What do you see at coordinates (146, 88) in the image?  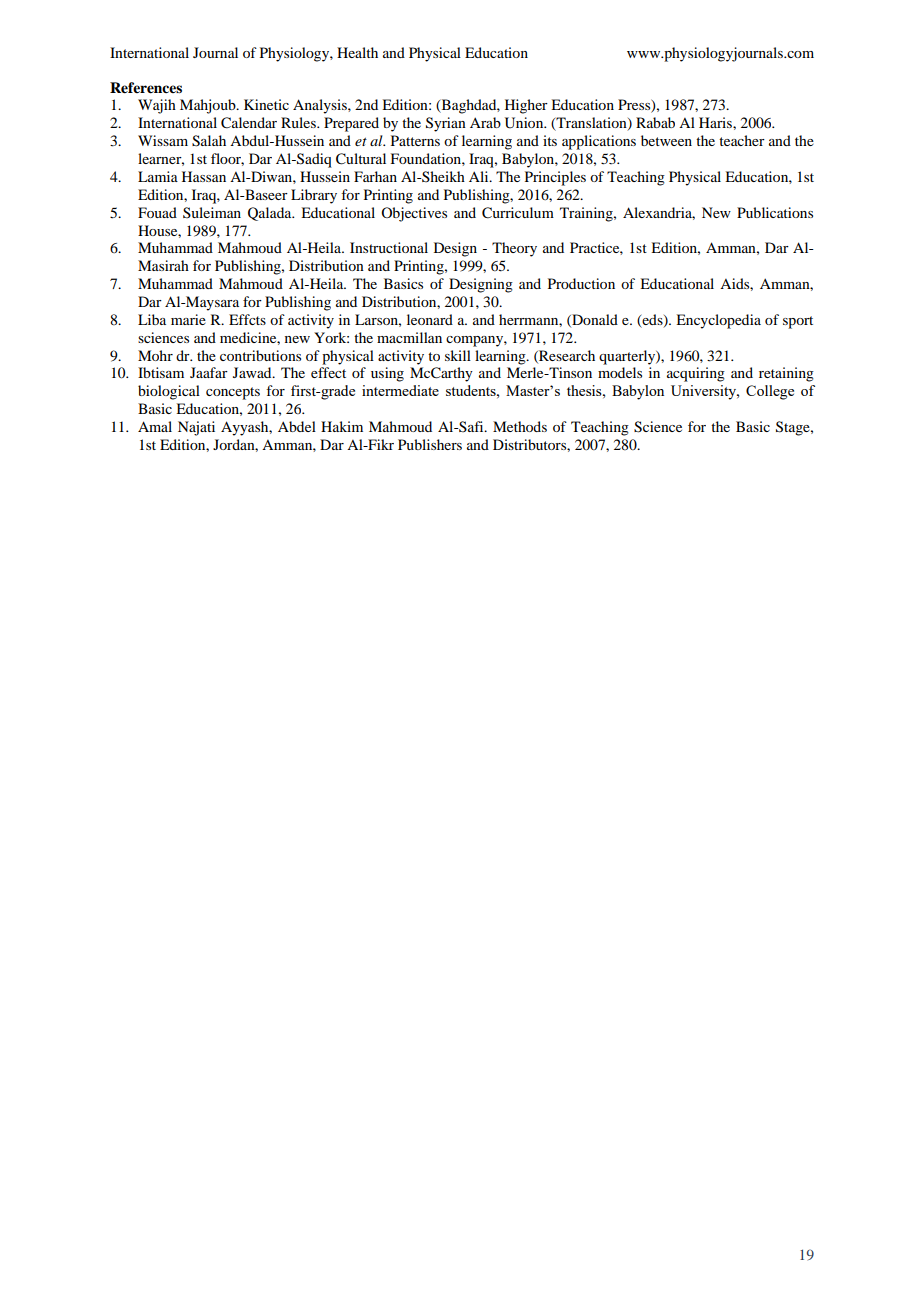 I see `References` at bounding box center [146, 88].
